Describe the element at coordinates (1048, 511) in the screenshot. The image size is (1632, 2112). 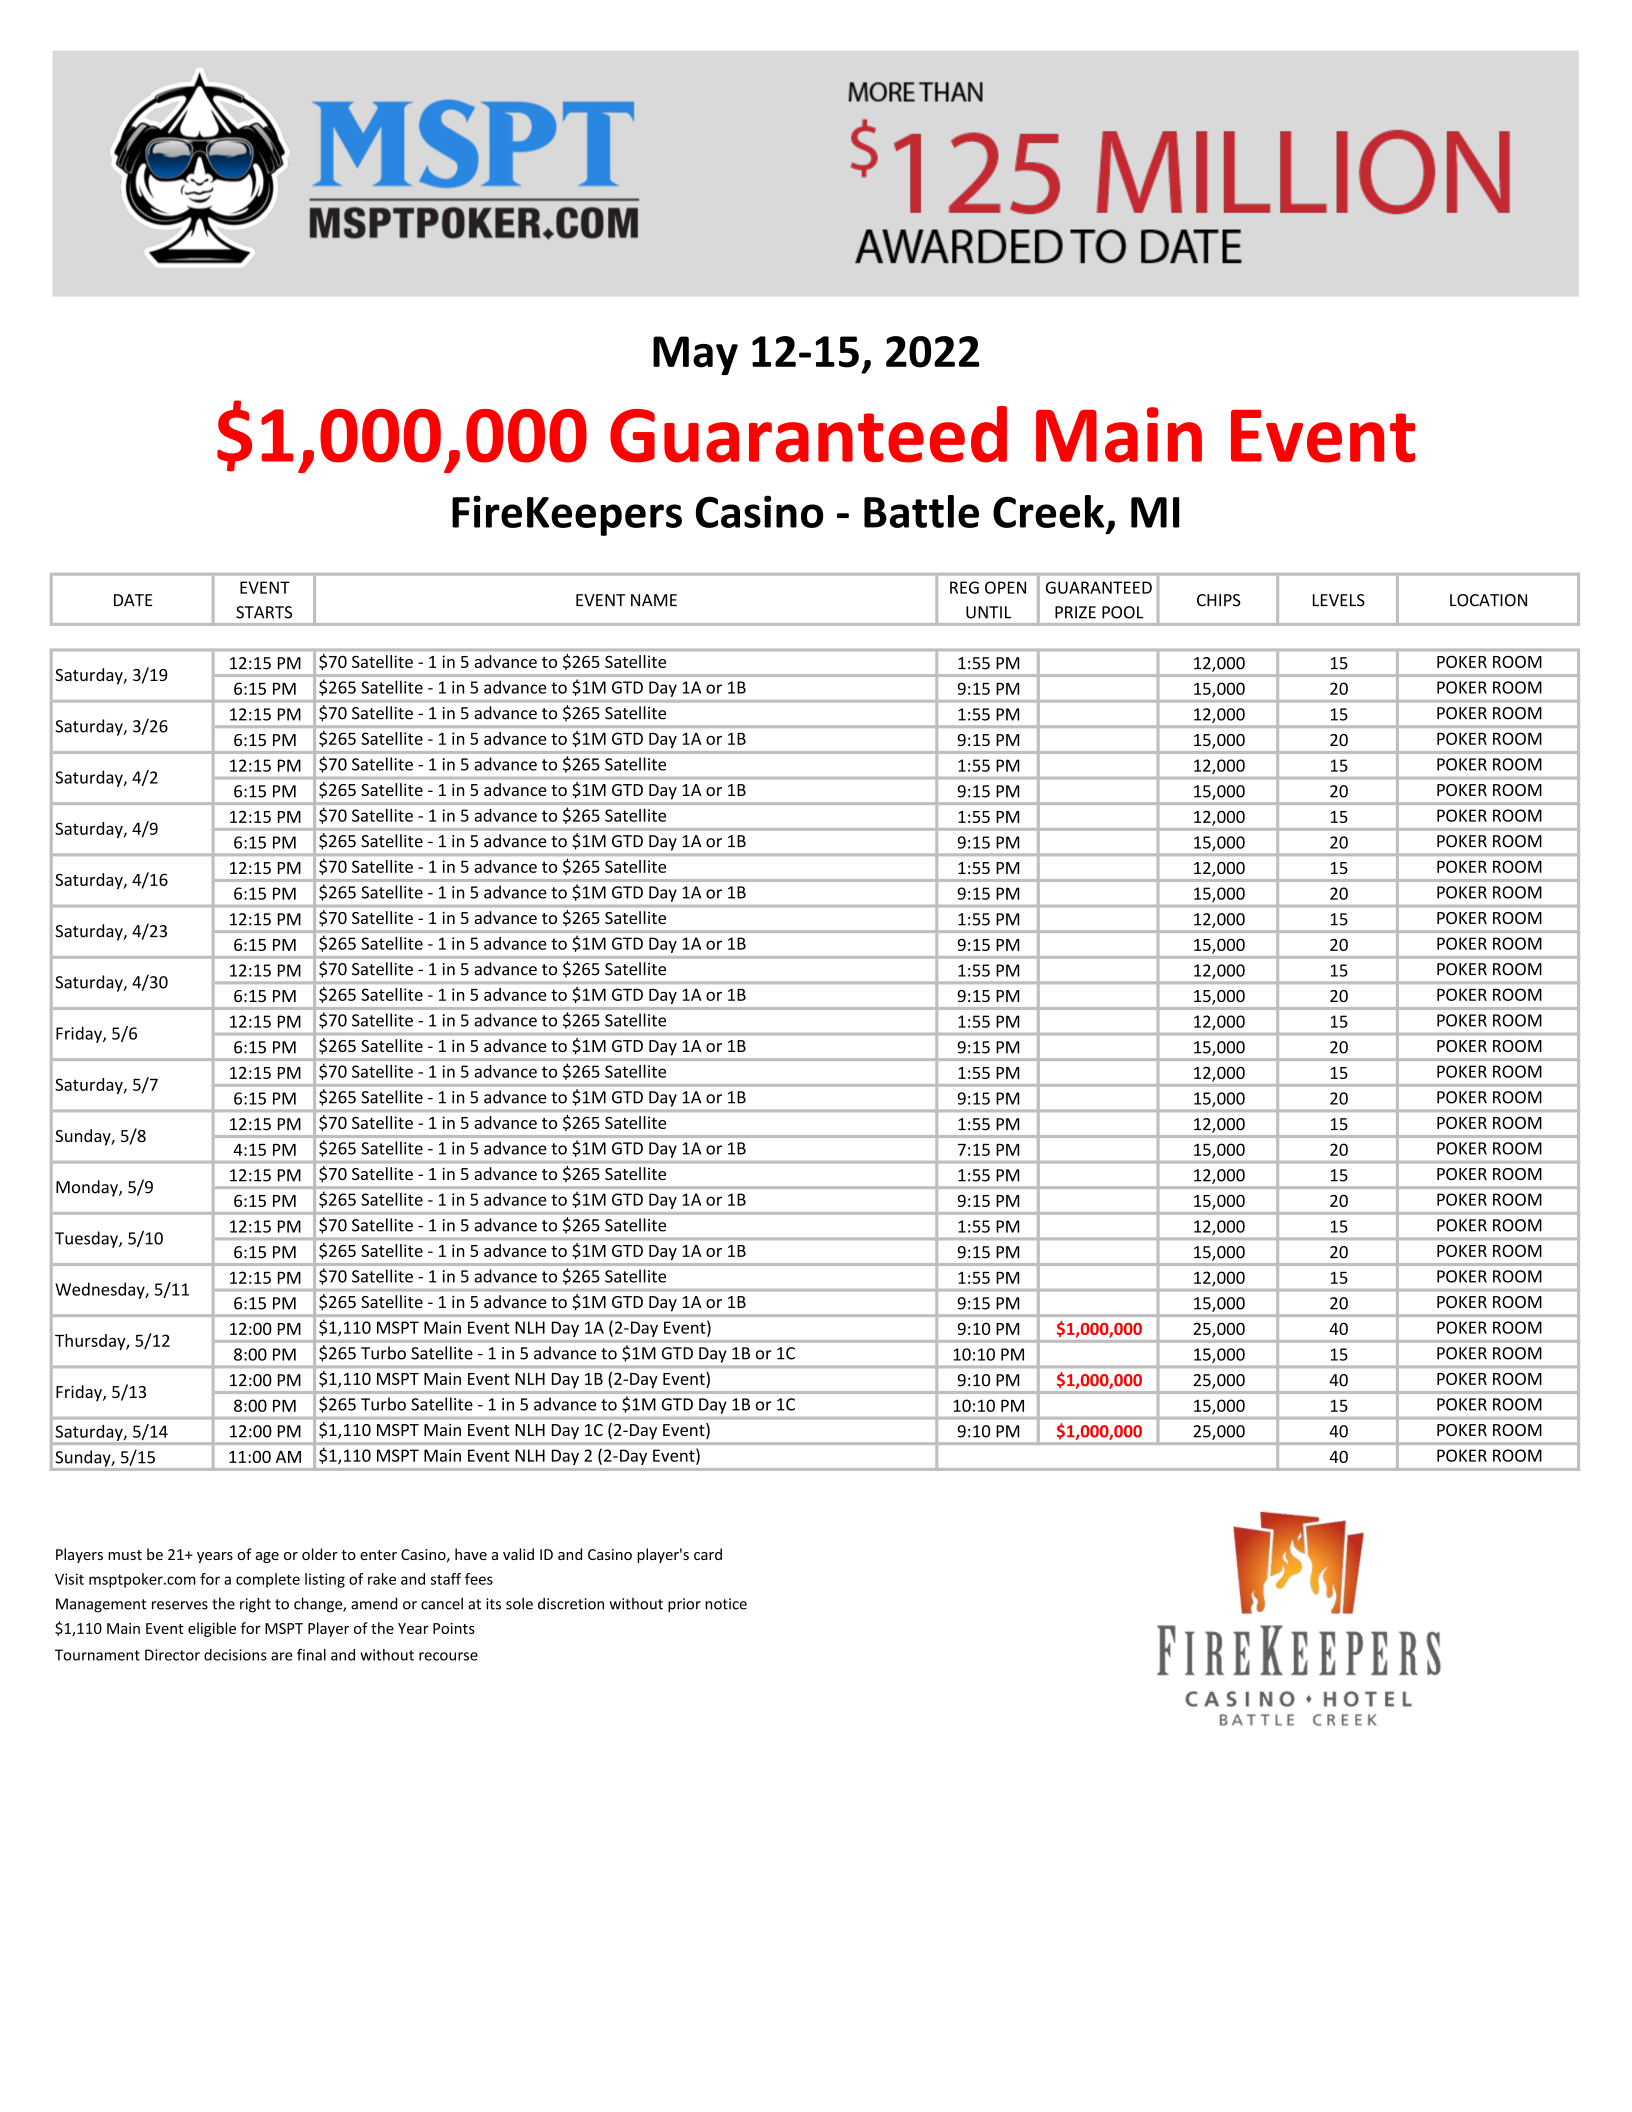
I see `Creek` at that location.
